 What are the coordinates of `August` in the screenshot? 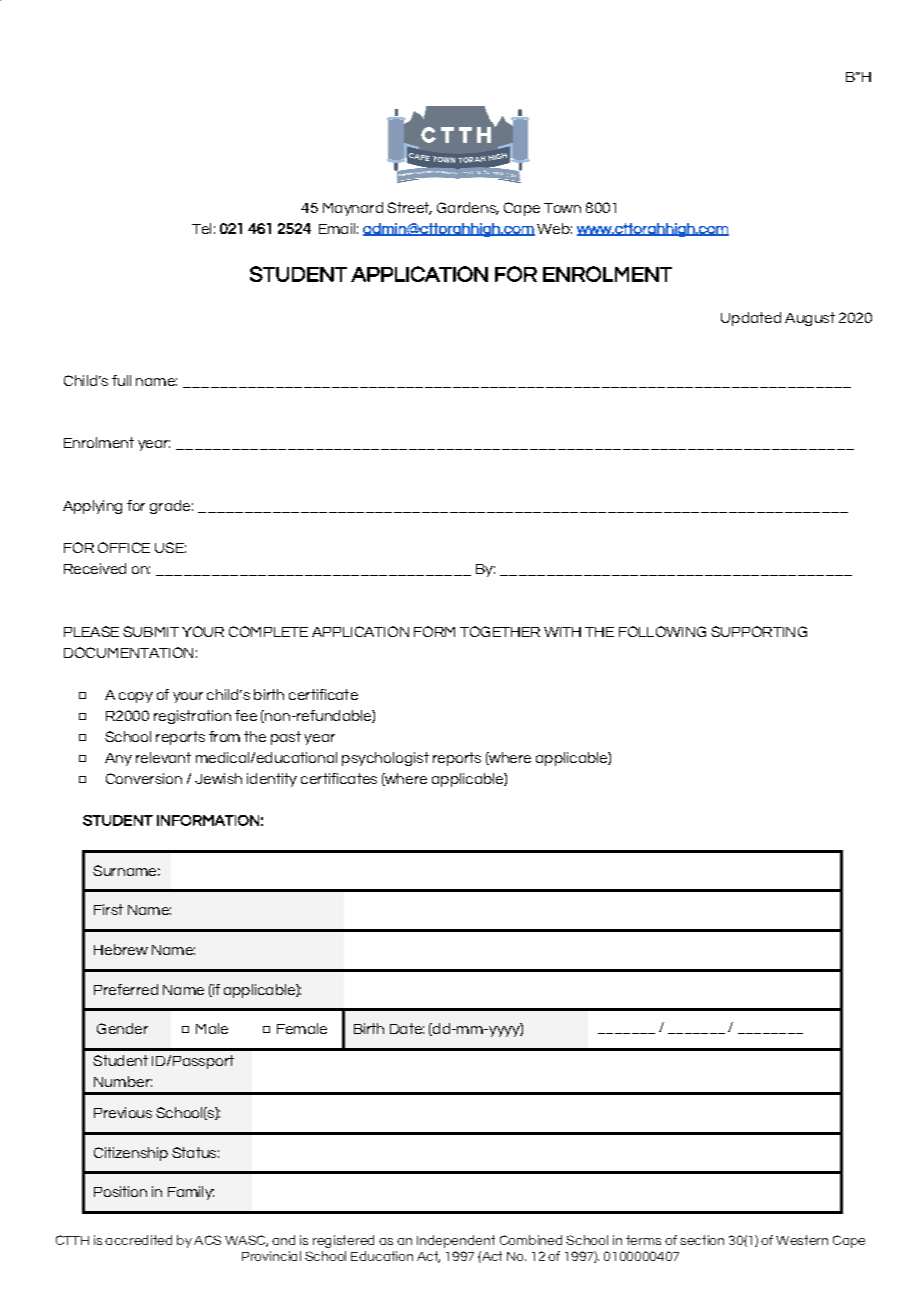 It's located at (810, 319).
